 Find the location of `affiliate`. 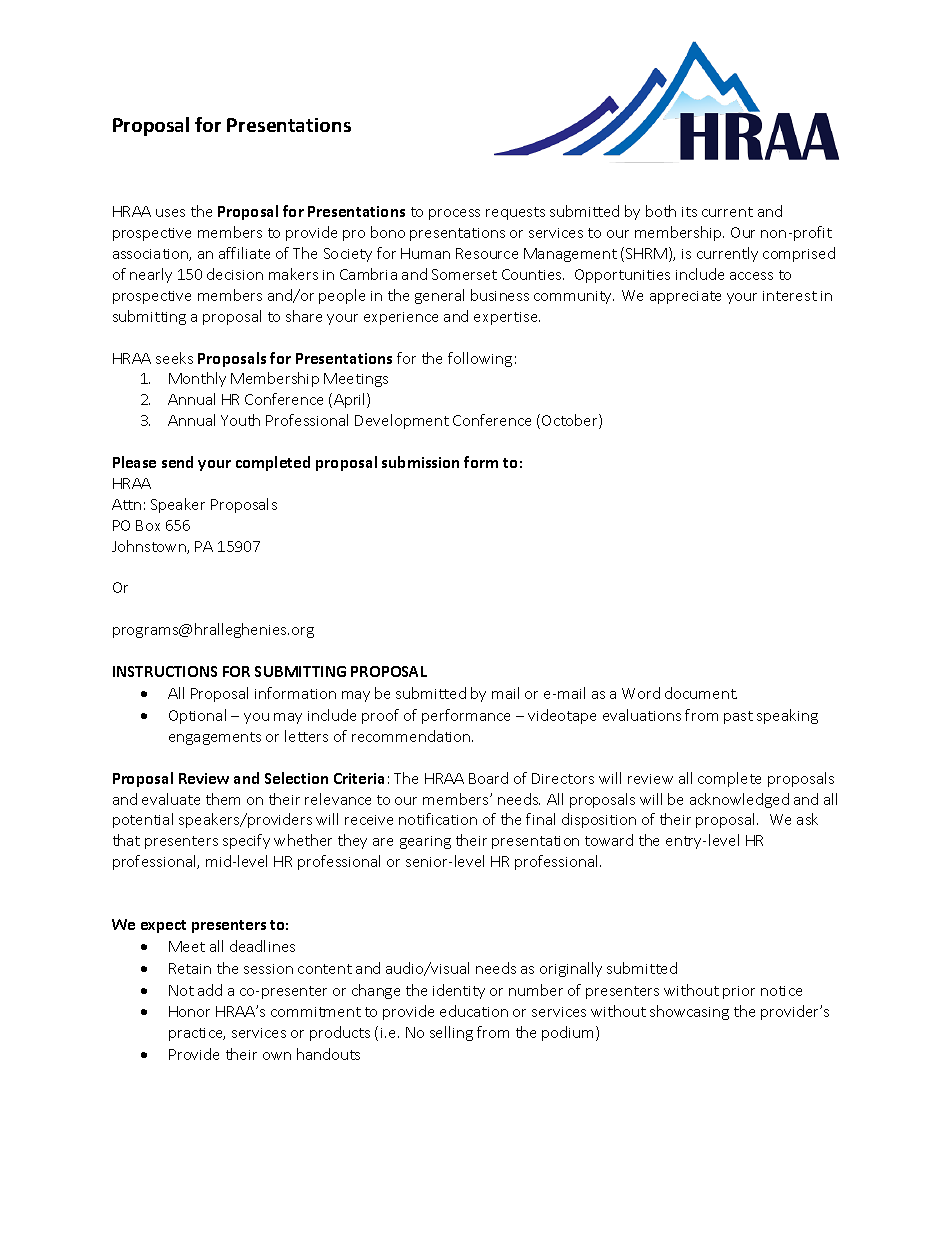

affiliate is located at coordinates (244, 253).
